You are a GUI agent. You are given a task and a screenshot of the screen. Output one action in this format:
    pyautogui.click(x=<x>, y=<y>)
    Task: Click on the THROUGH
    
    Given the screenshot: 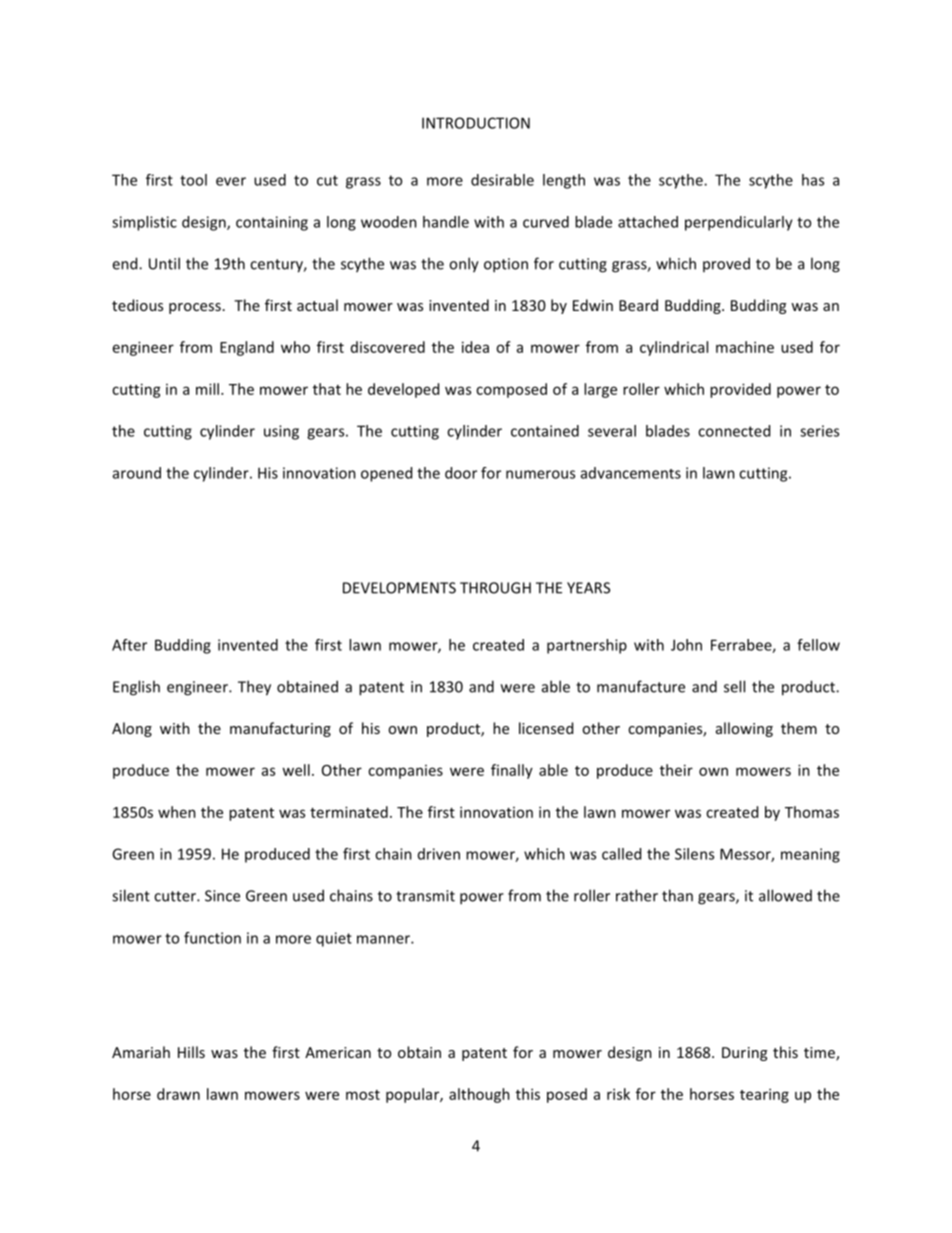 What is the action you would take?
    pyautogui.click(x=495, y=588)
